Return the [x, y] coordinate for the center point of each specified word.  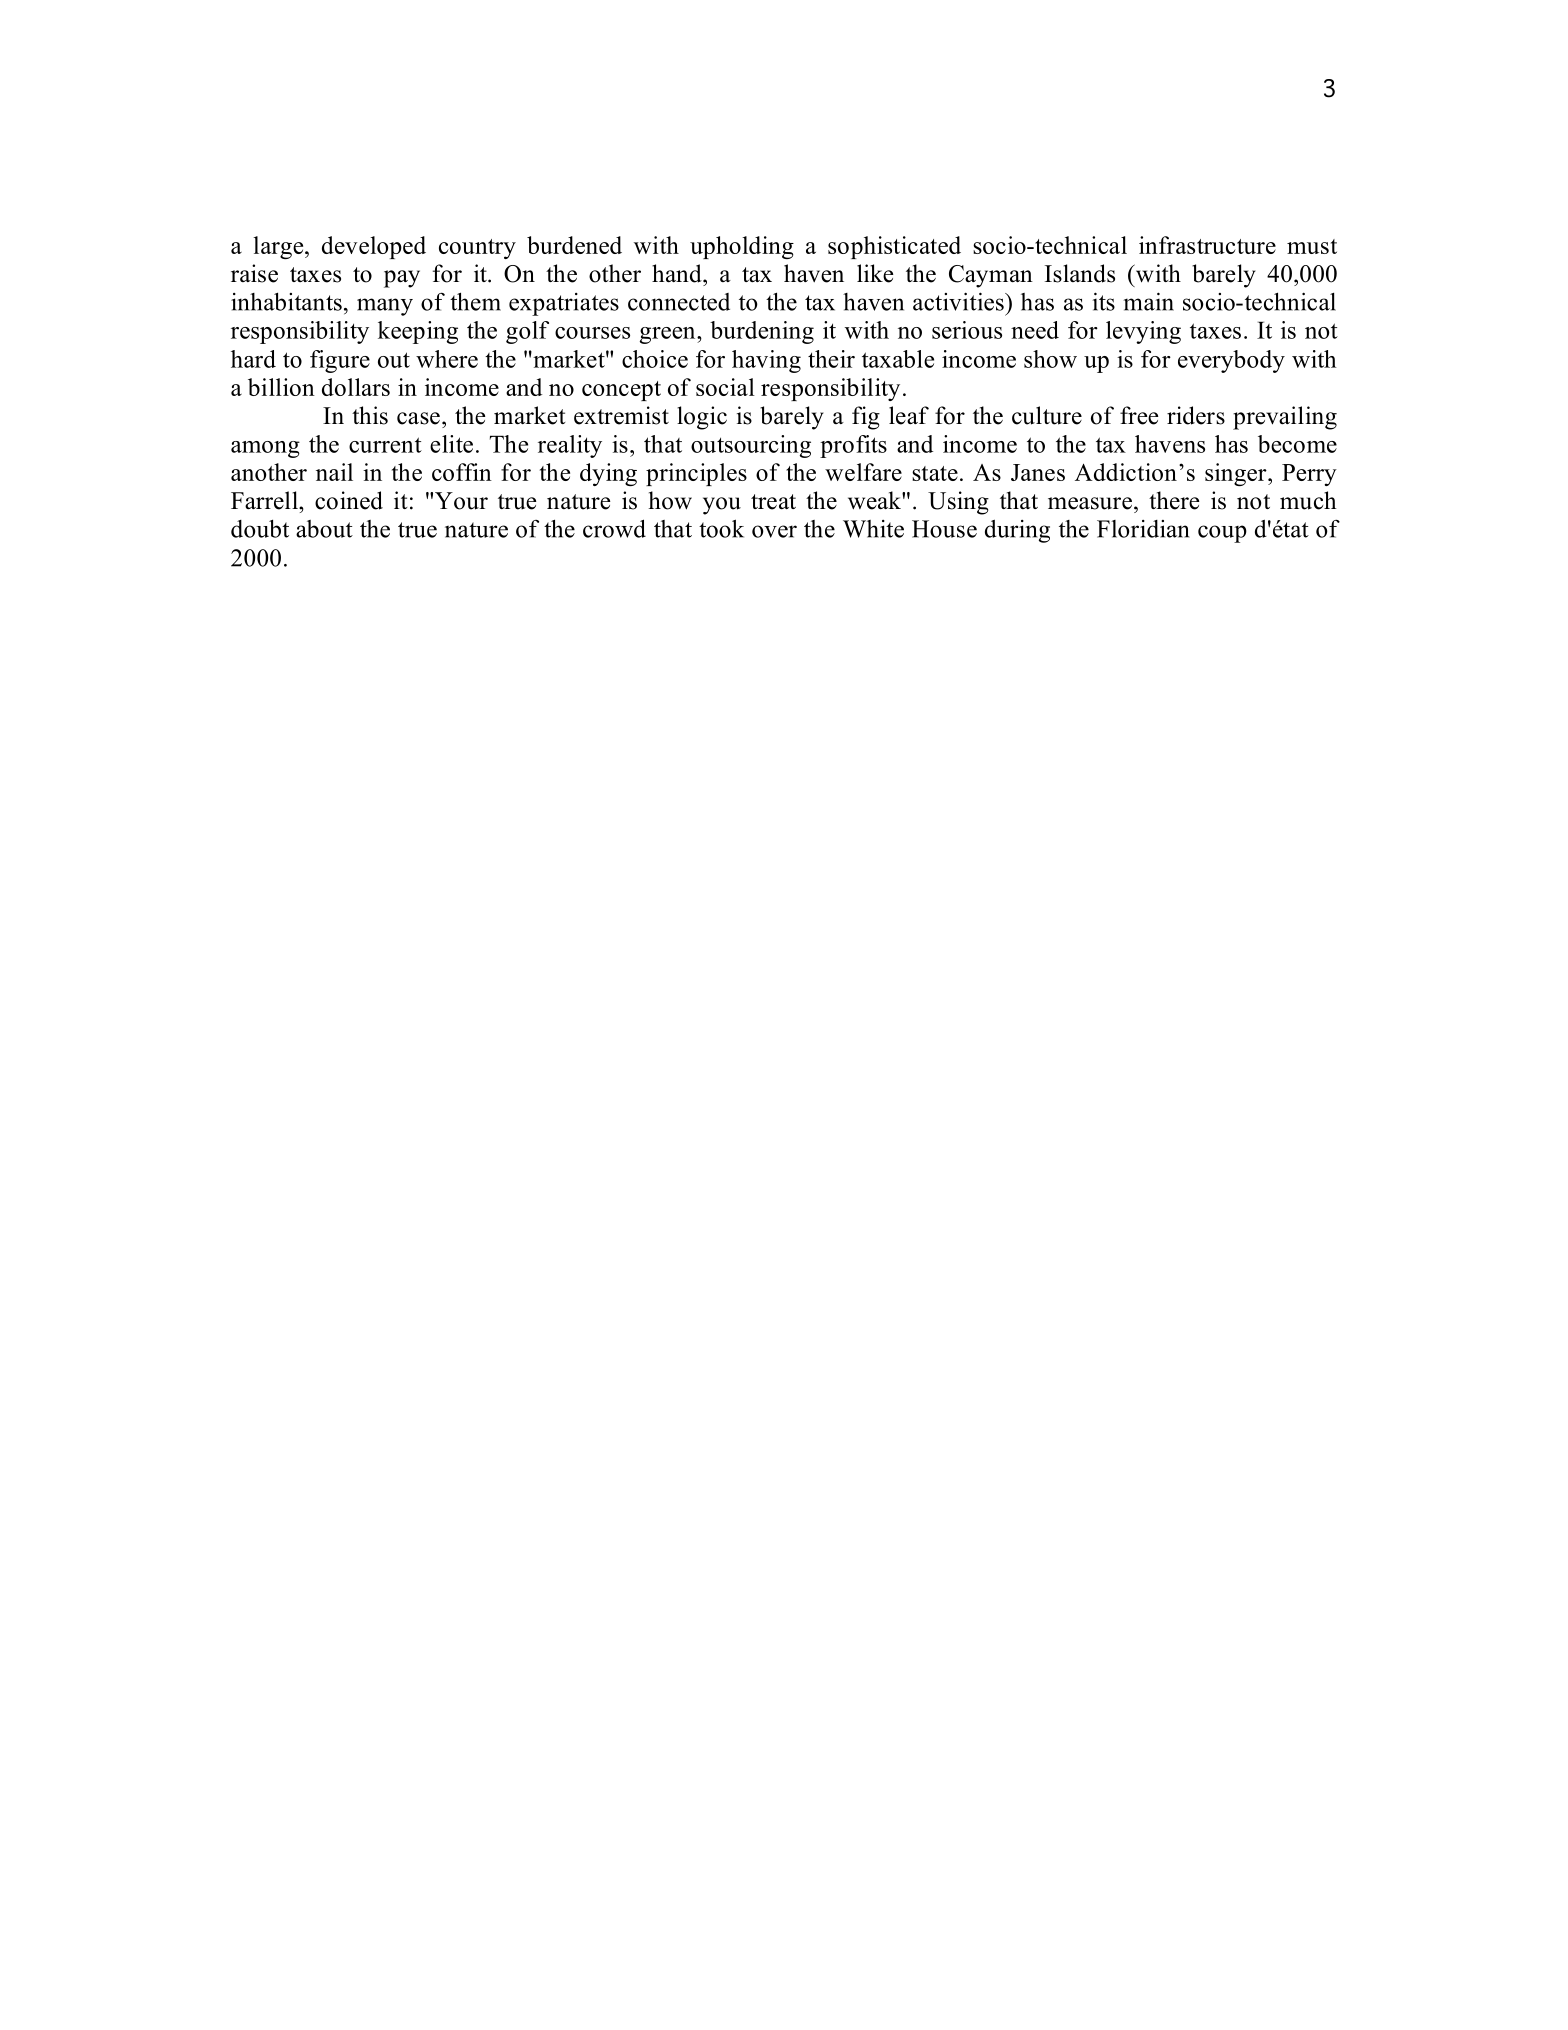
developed [374, 247]
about [324, 529]
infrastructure [1207, 245]
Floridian [1143, 529]
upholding [742, 247]
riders [1196, 415]
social [725, 387]
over [774, 531]
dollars [356, 387]
